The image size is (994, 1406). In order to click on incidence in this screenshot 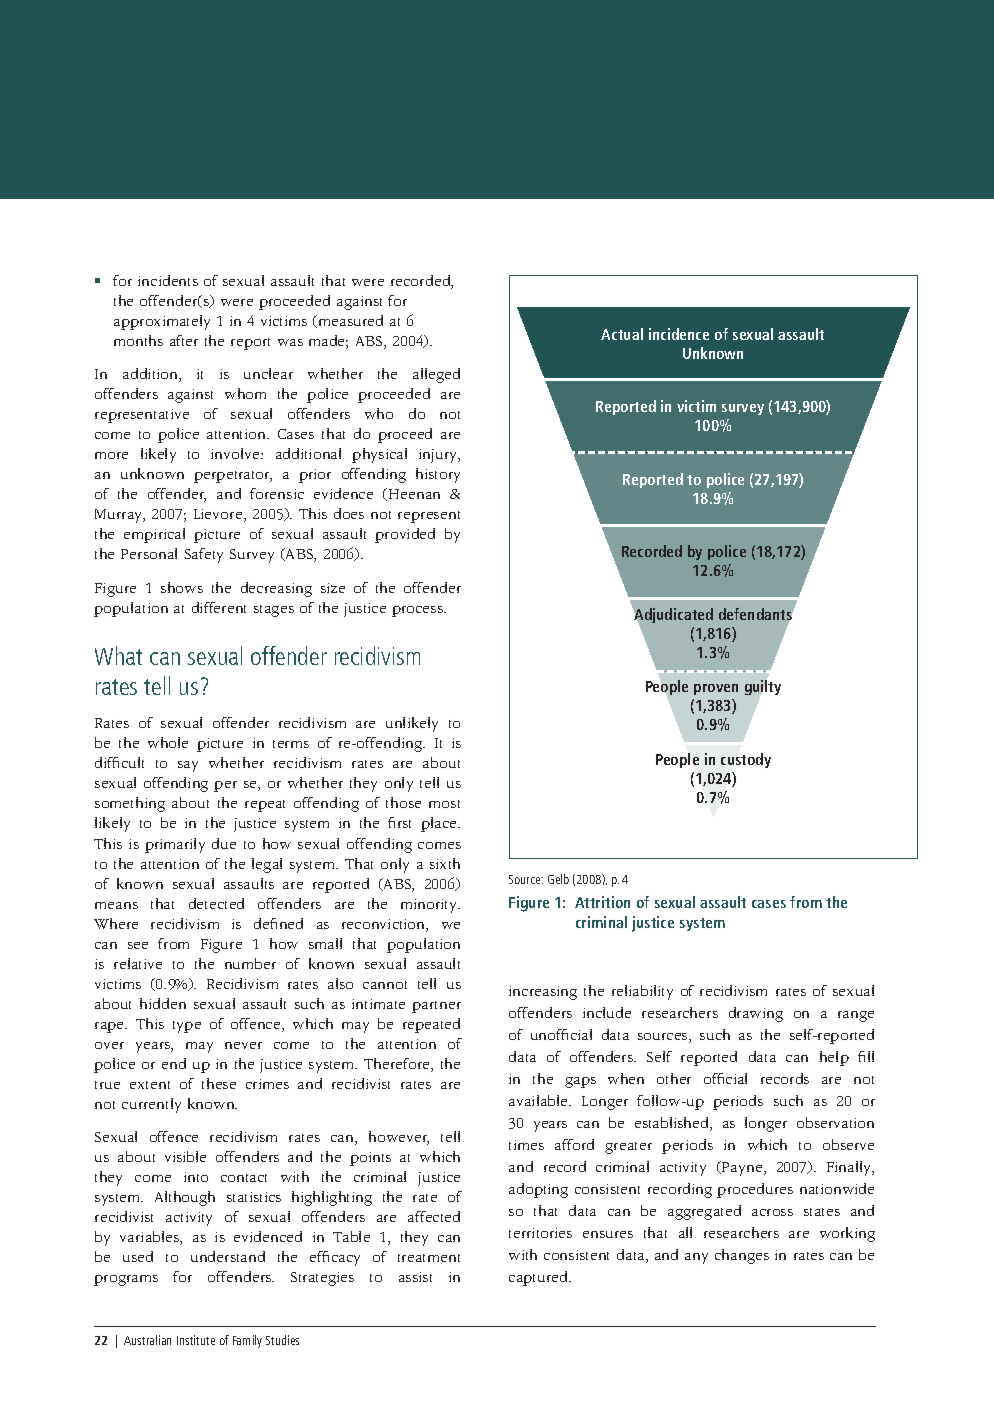, I will do `click(679, 334)`.
